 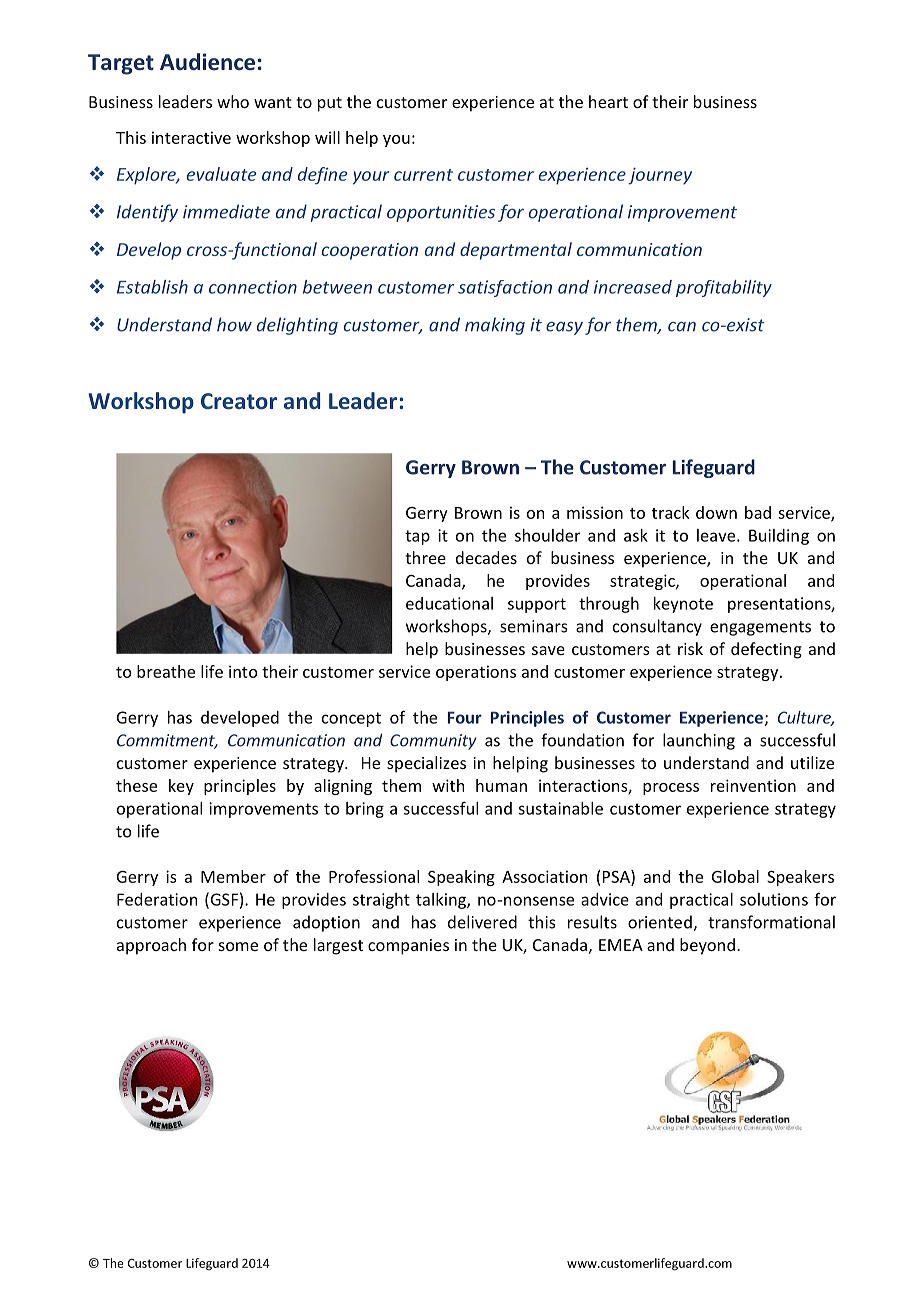 I want to click on transformational, so click(x=771, y=922).
